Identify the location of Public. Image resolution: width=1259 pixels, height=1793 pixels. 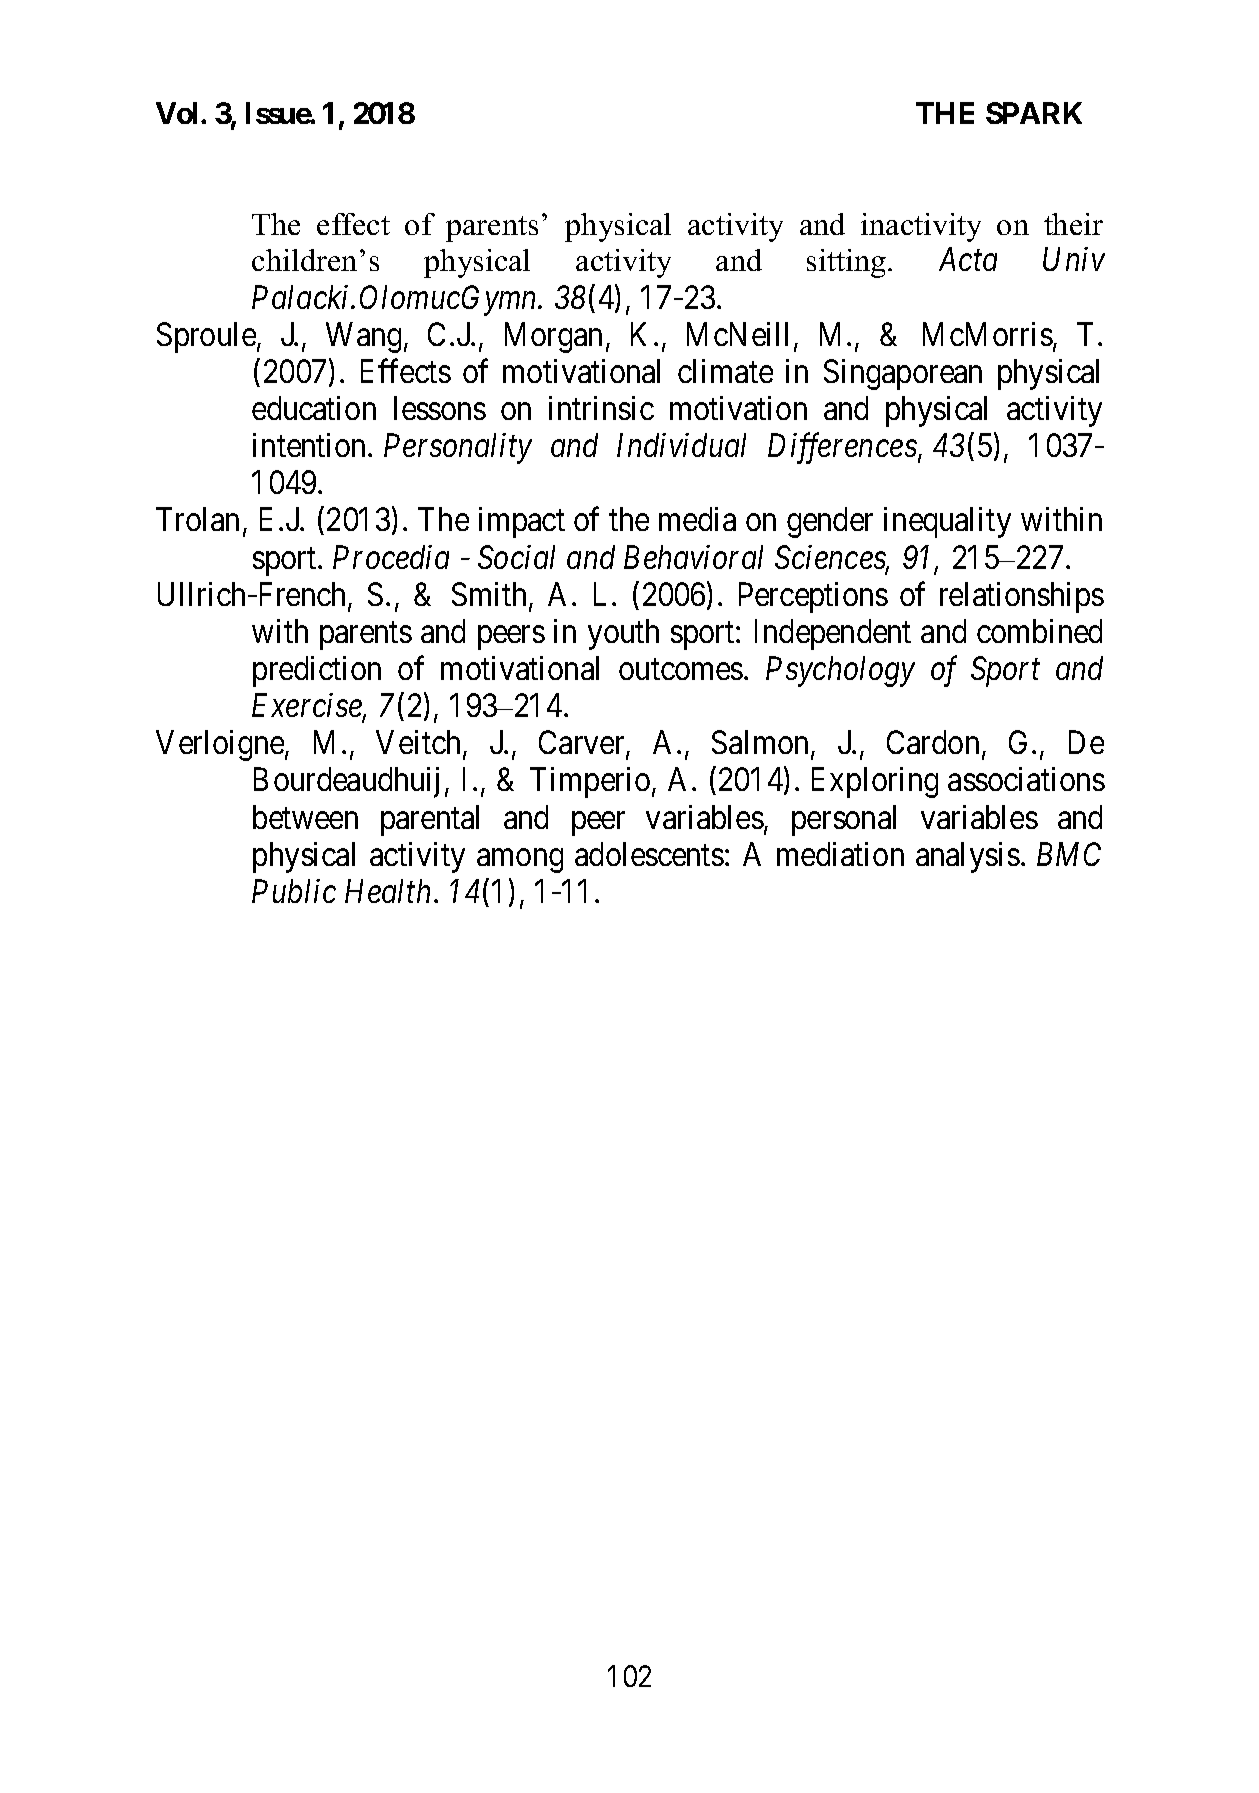
(294, 891).
